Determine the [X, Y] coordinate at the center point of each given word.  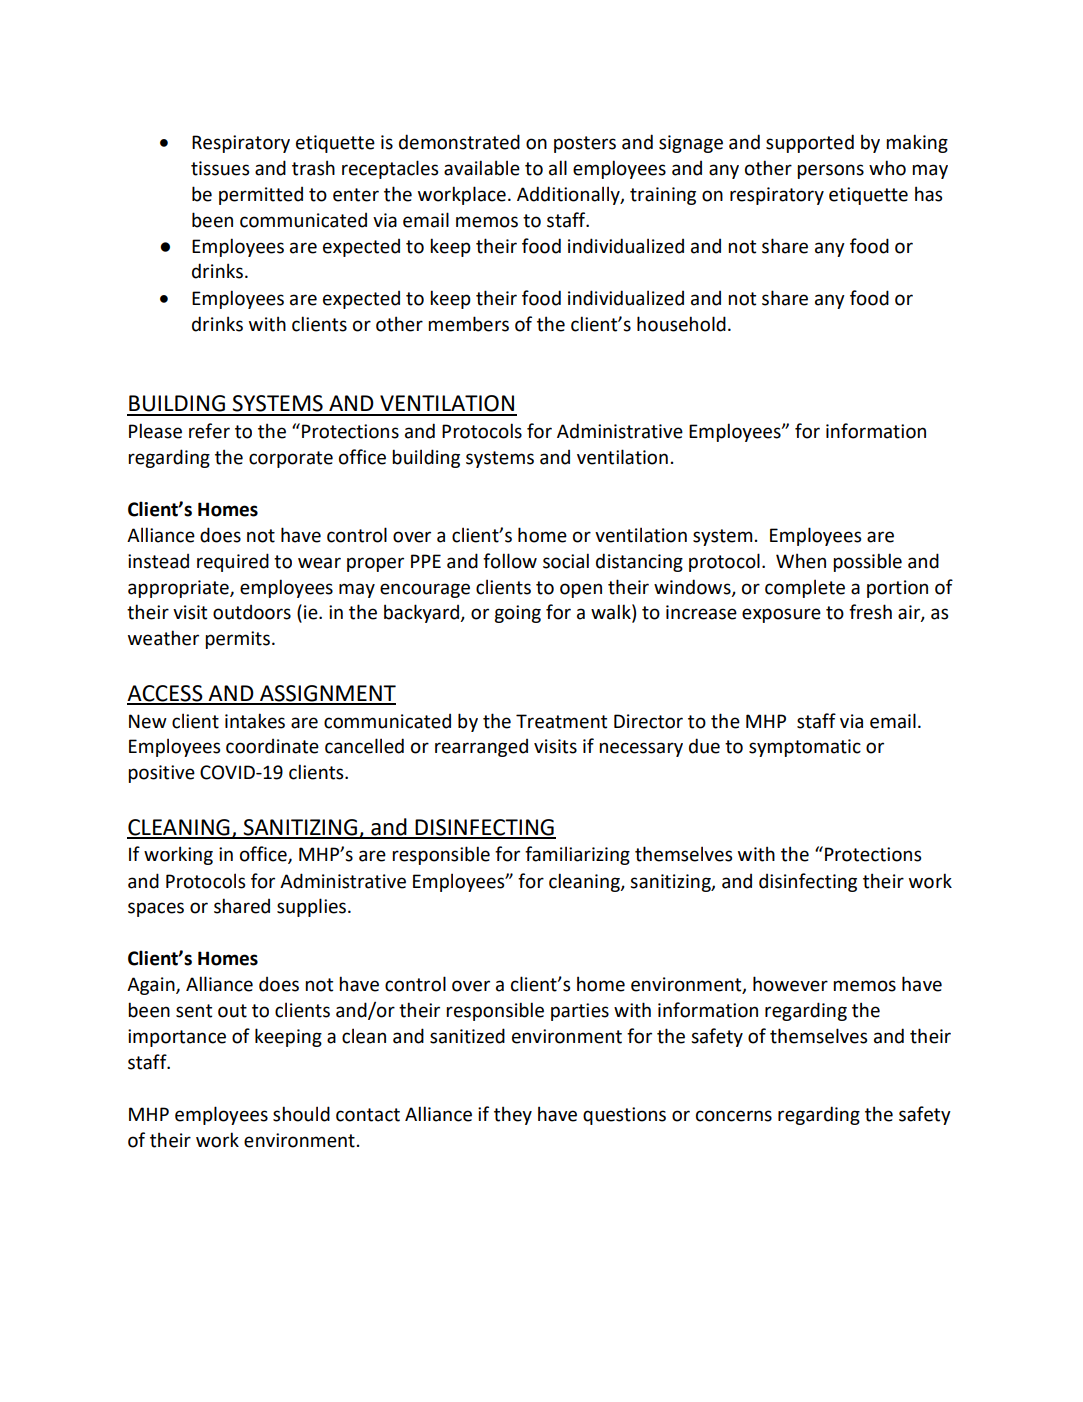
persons [830, 171]
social [566, 561]
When [801, 561]
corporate [291, 459]
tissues [220, 168]
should [301, 1114]
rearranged [481, 748]
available [482, 168]
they [513, 1115]
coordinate [272, 746]
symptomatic [805, 748]
